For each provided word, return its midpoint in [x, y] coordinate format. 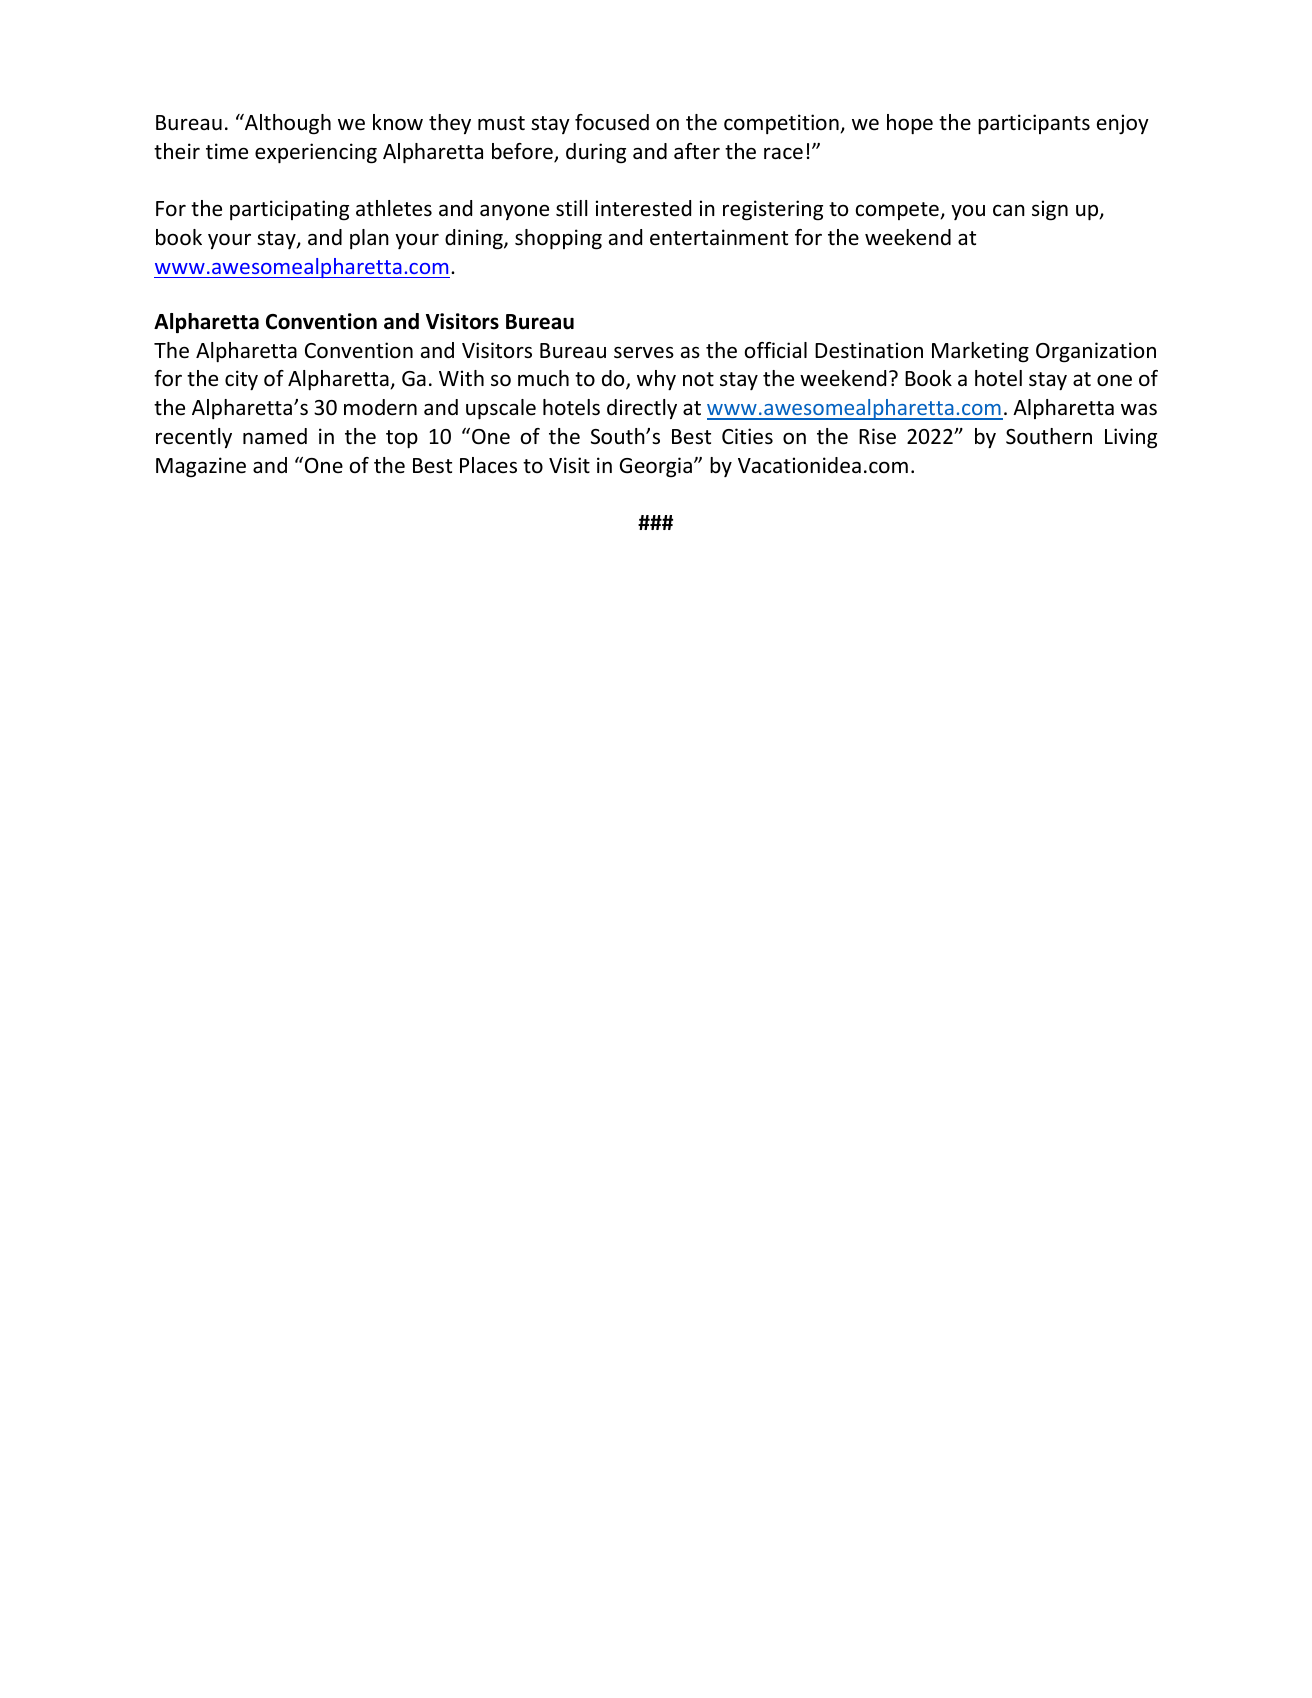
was [1139, 409]
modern [380, 407]
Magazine [201, 467]
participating [289, 210]
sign [1050, 210]
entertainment [719, 237]
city [241, 380]
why [656, 380]
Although [287, 124]
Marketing [980, 352]
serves [644, 352]
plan [369, 239]
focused [612, 122]
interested [643, 208]
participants [1034, 124]
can [1009, 211]
